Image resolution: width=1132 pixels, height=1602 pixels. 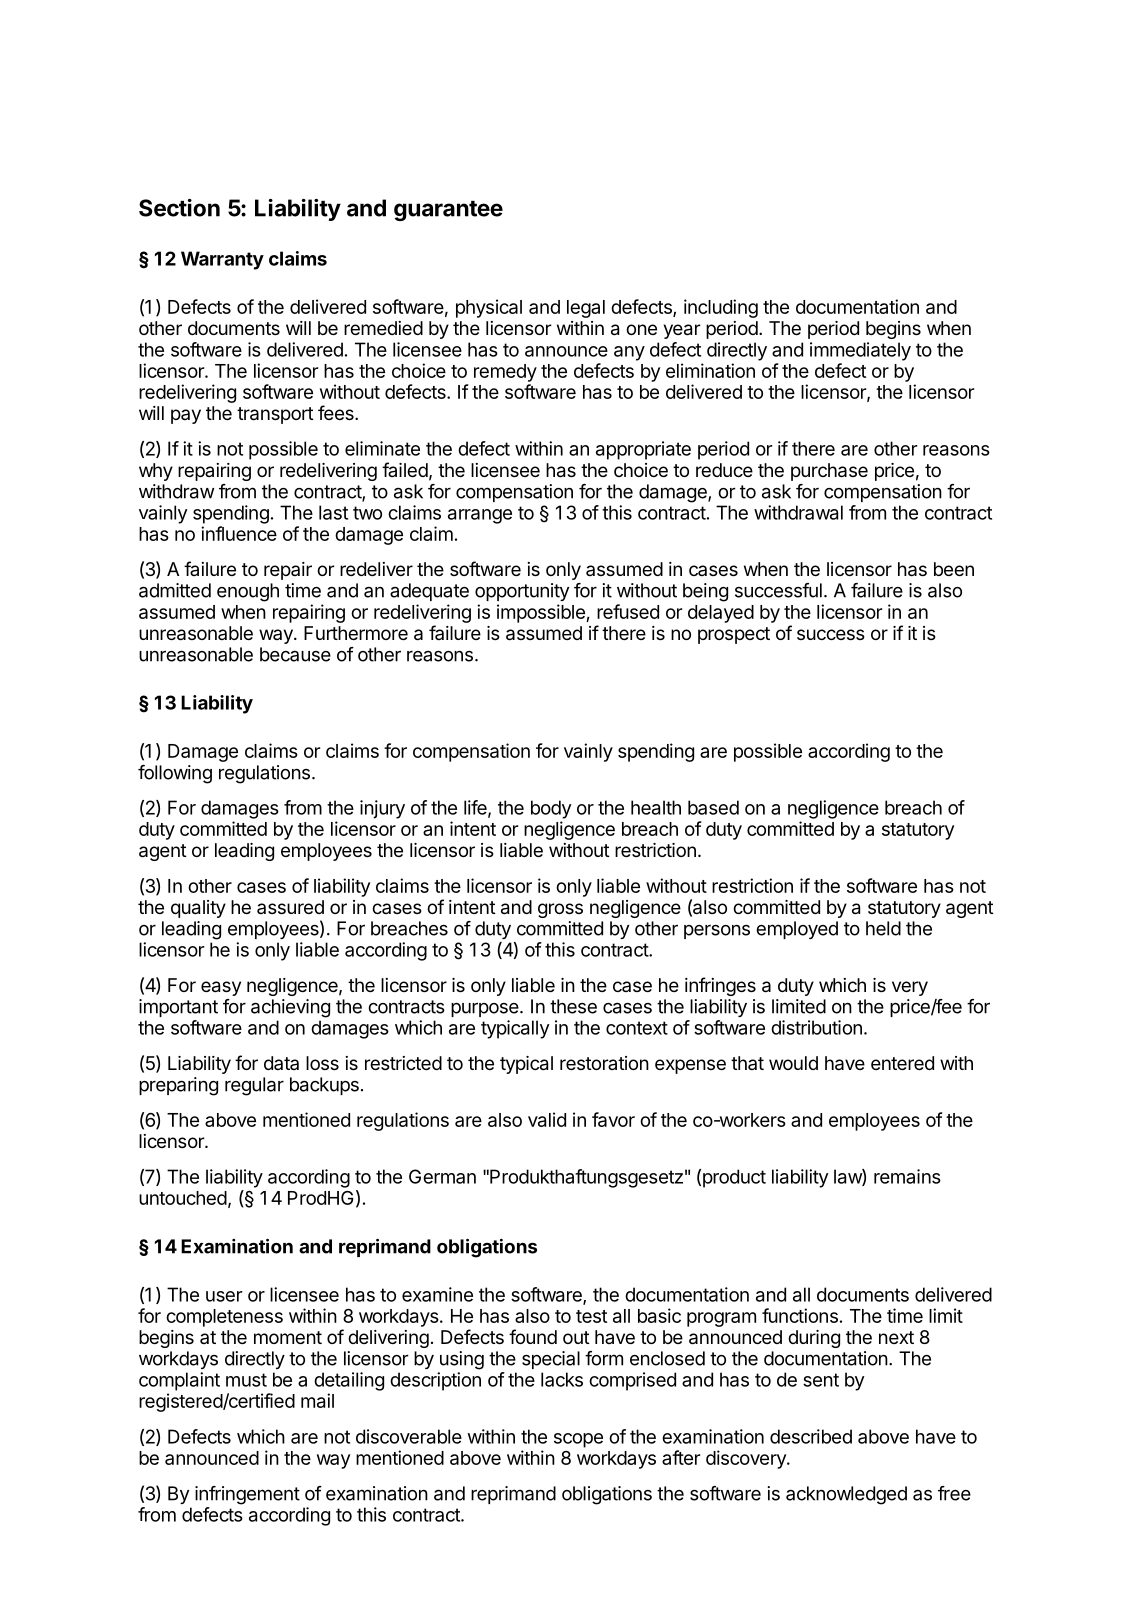 What do you see at coordinates (247, 1495) in the document?
I see `infringement` at bounding box center [247, 1495].
